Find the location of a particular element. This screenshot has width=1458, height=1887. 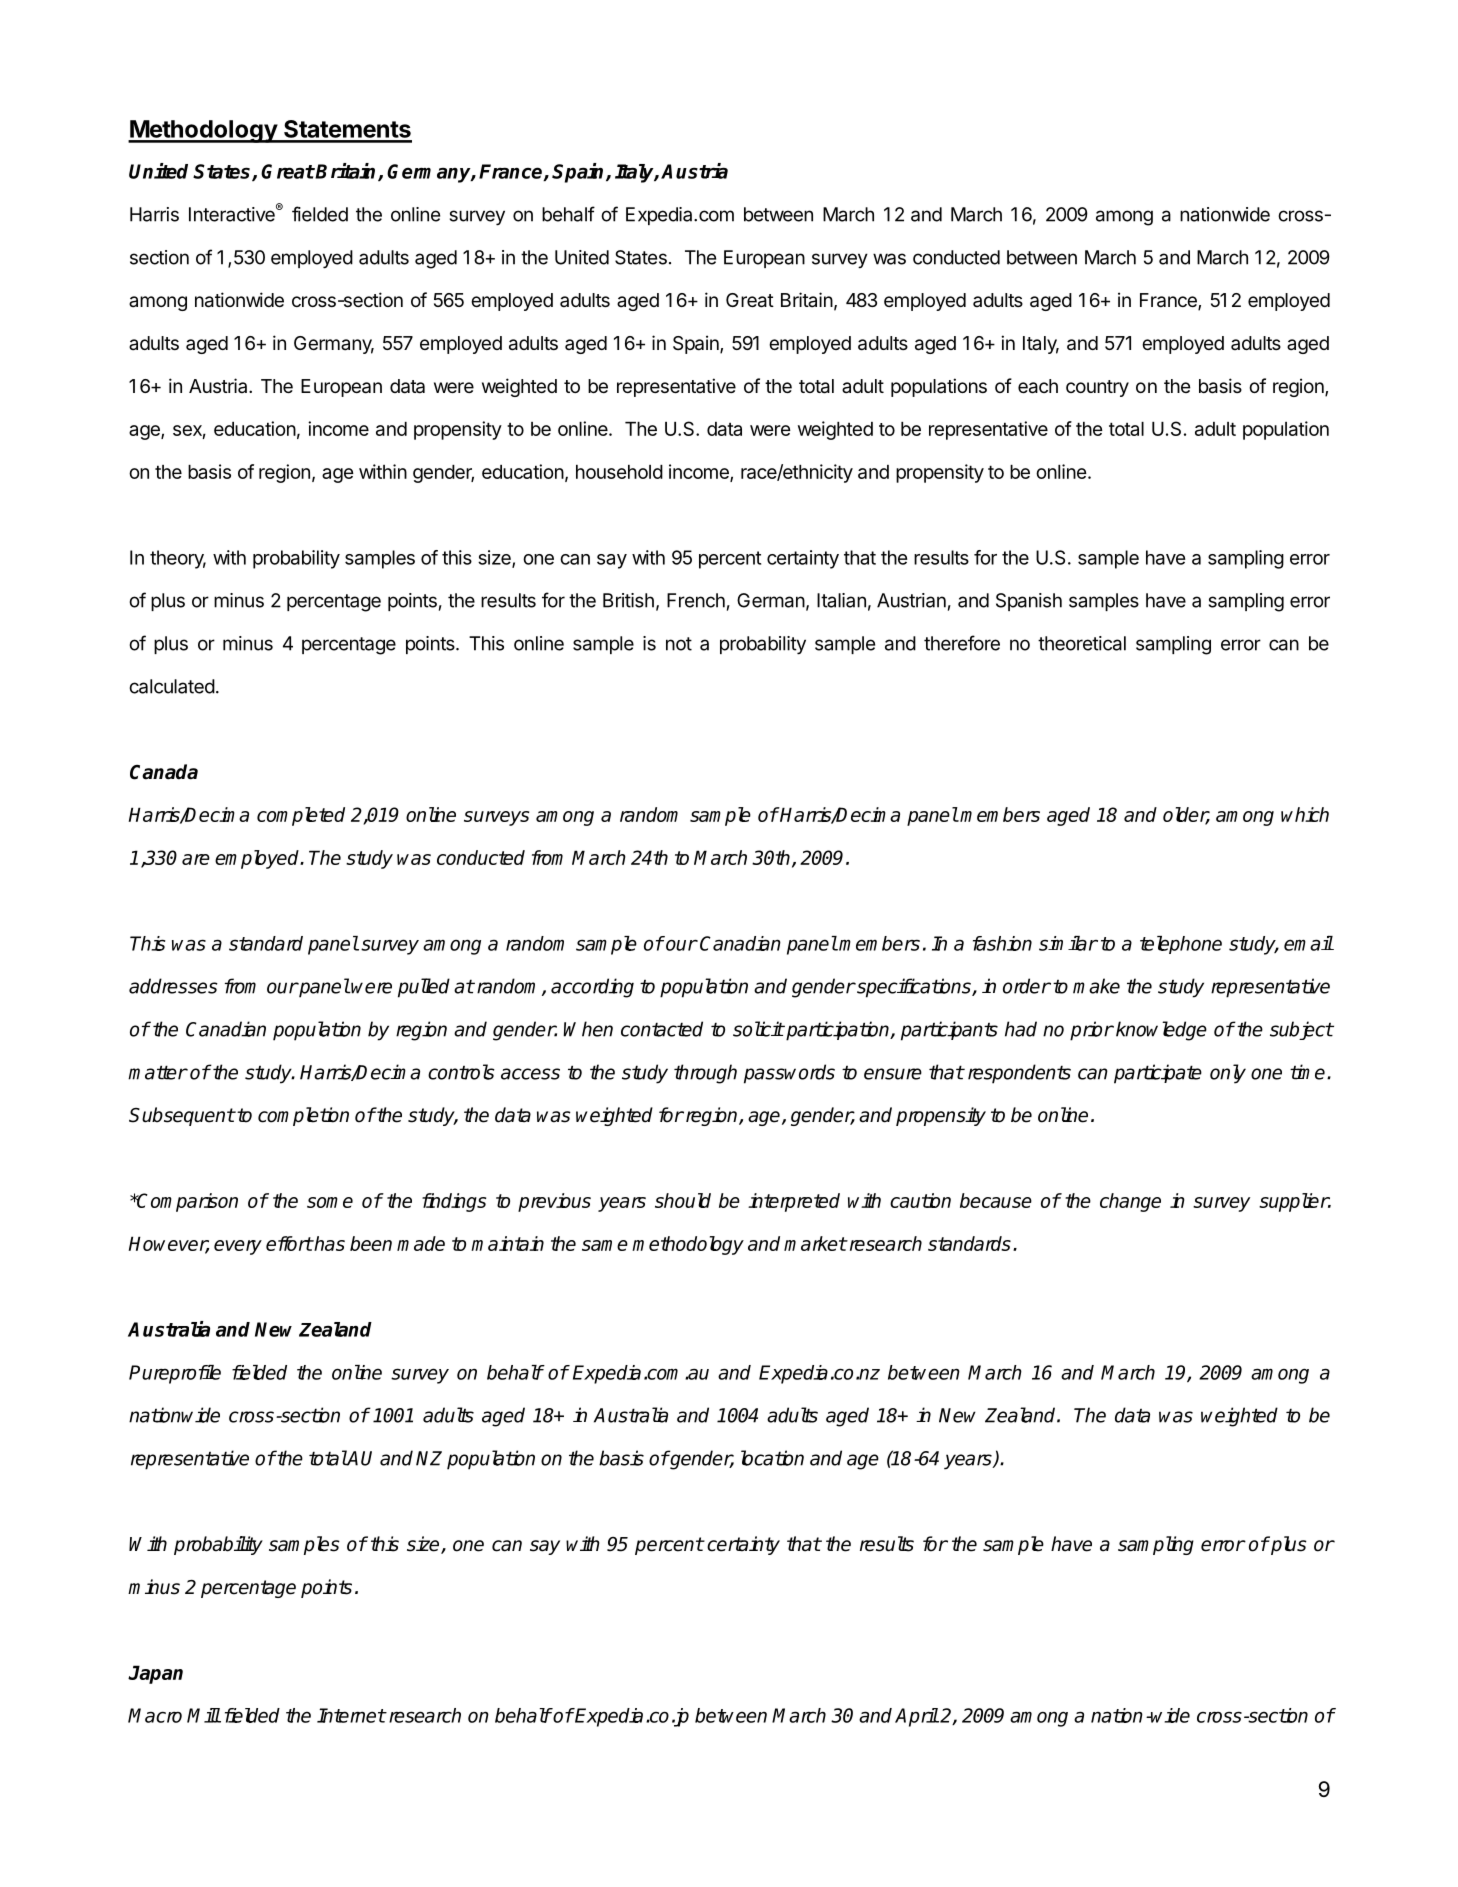

household is located at coordinates (619, 472).
